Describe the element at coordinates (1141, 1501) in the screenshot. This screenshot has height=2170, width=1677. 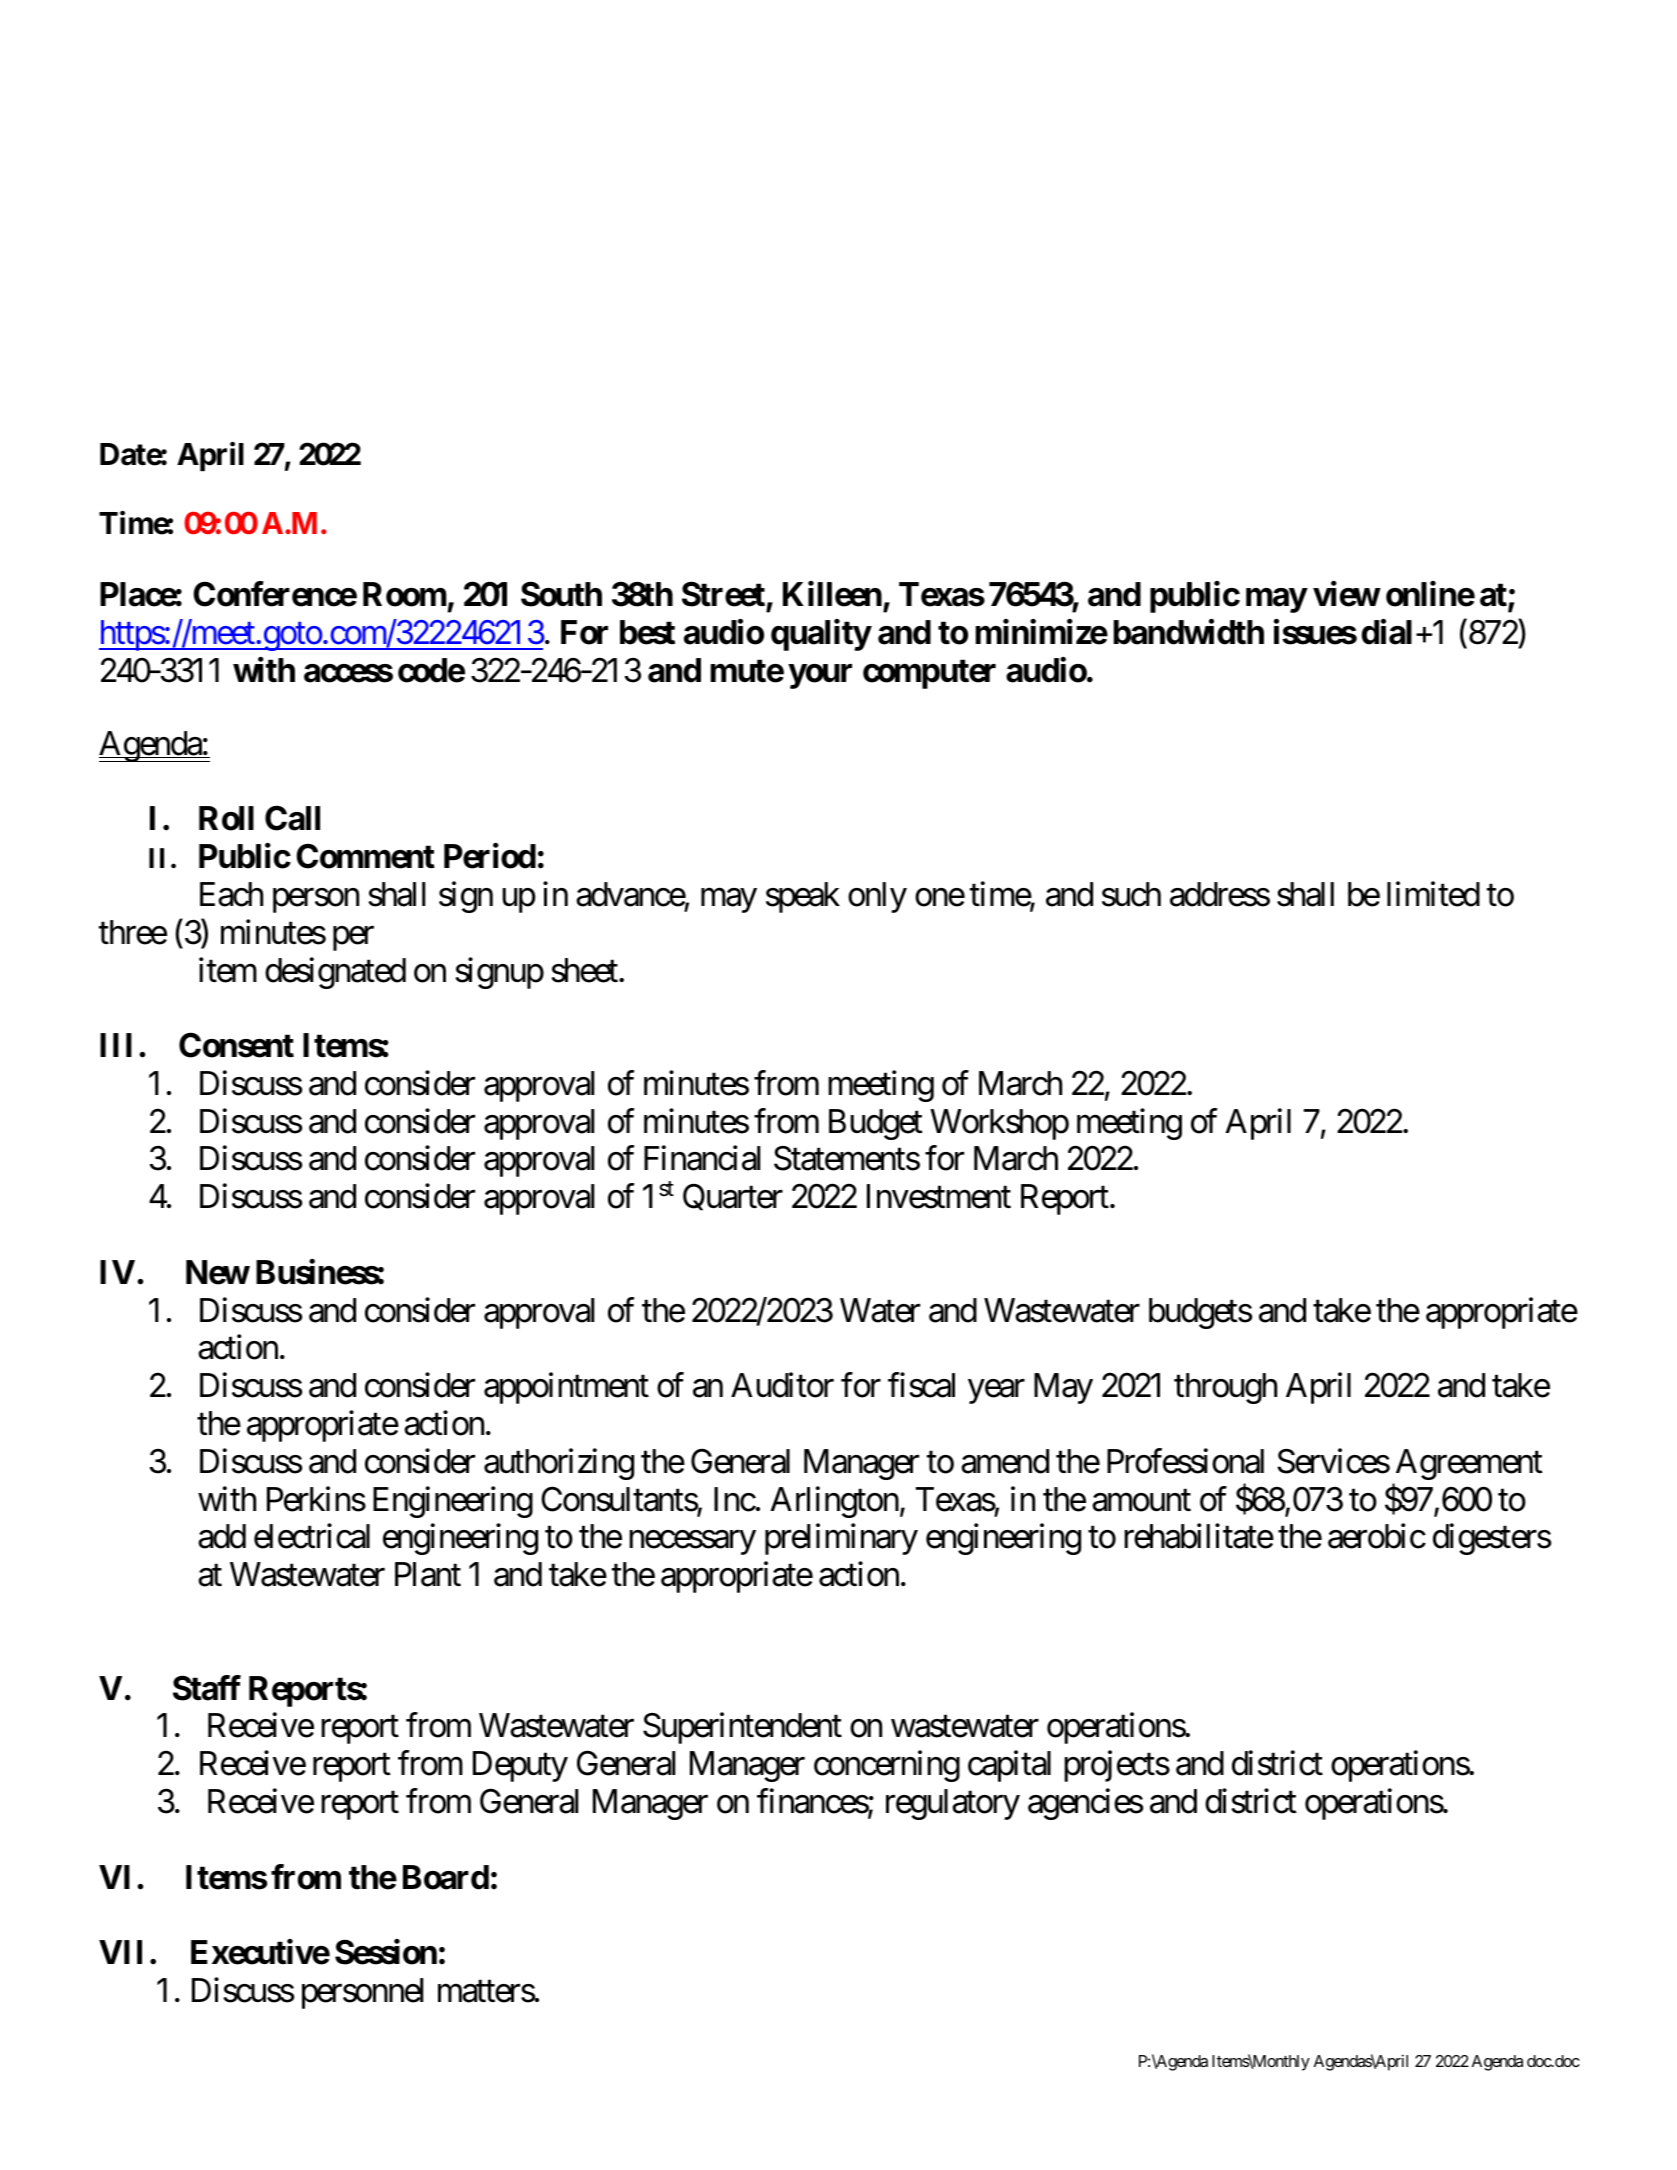
I see `amount` at that location.
